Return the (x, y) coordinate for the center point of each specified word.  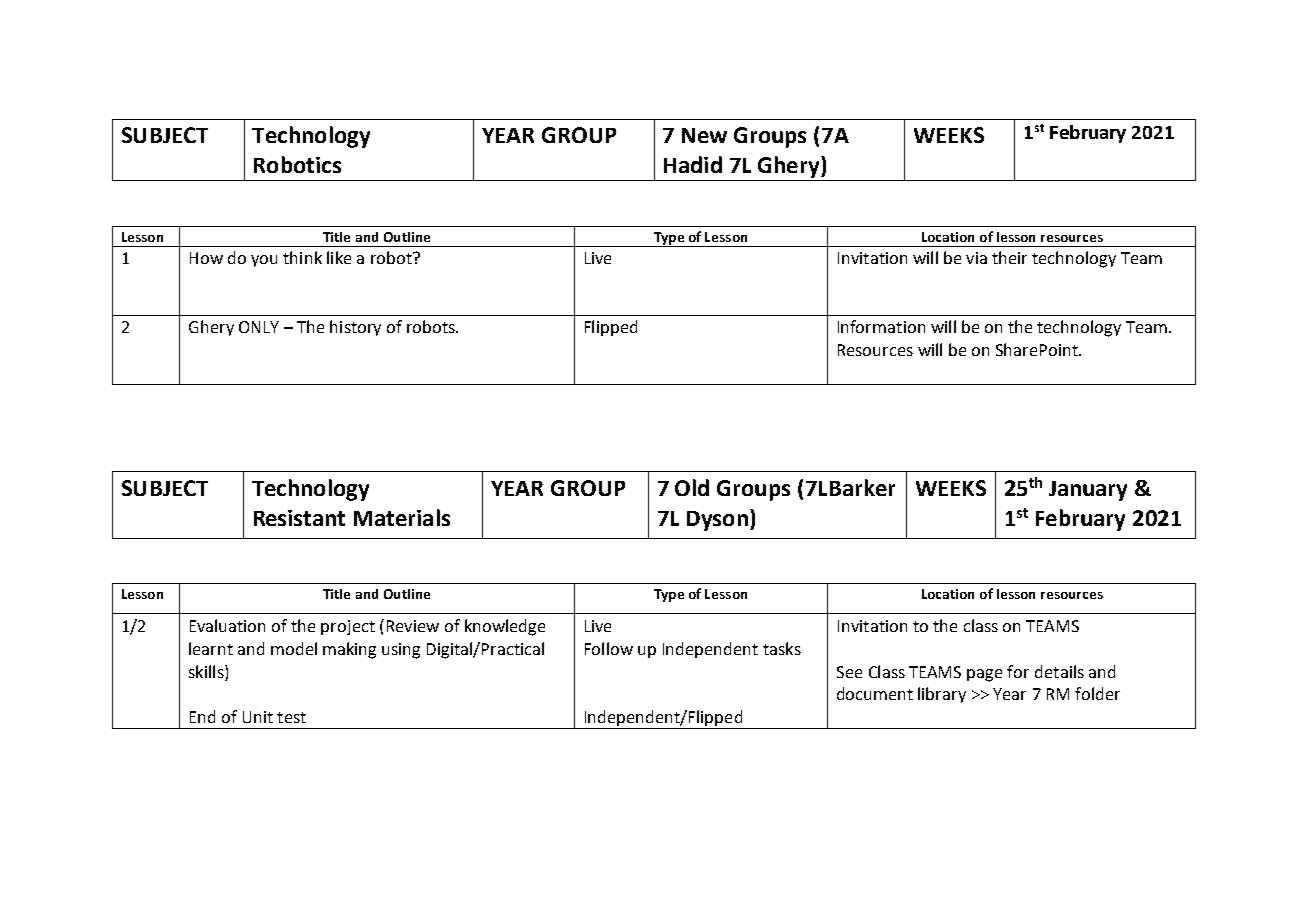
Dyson (717, 521)
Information (881, 326)
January (1088, 491)
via (976, 258)
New (704, 135)
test (291, 717)
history (355, 328)
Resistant (299, 518)
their (1009, 257)
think (302, 257)
